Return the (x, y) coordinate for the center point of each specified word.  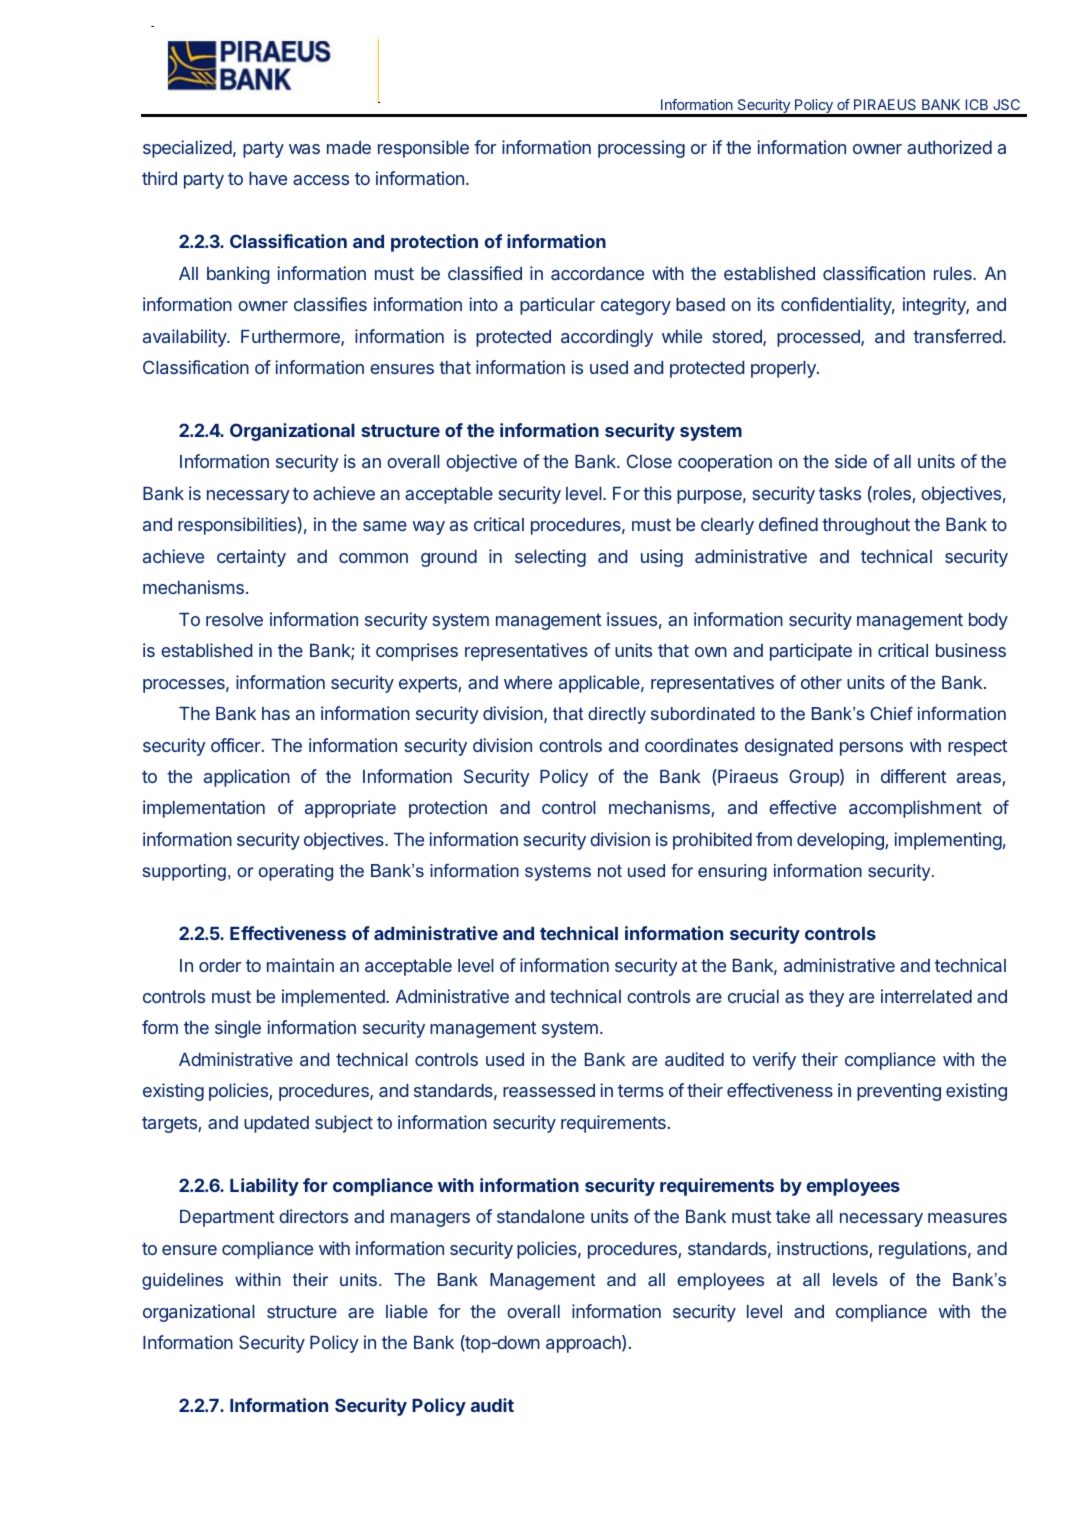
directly (617, 715)
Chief (891, 713)
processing (641, 149)
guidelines (182, 1281)
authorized (949, 147)
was (304, 149)
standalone (541, 1216)
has (276, 713)
